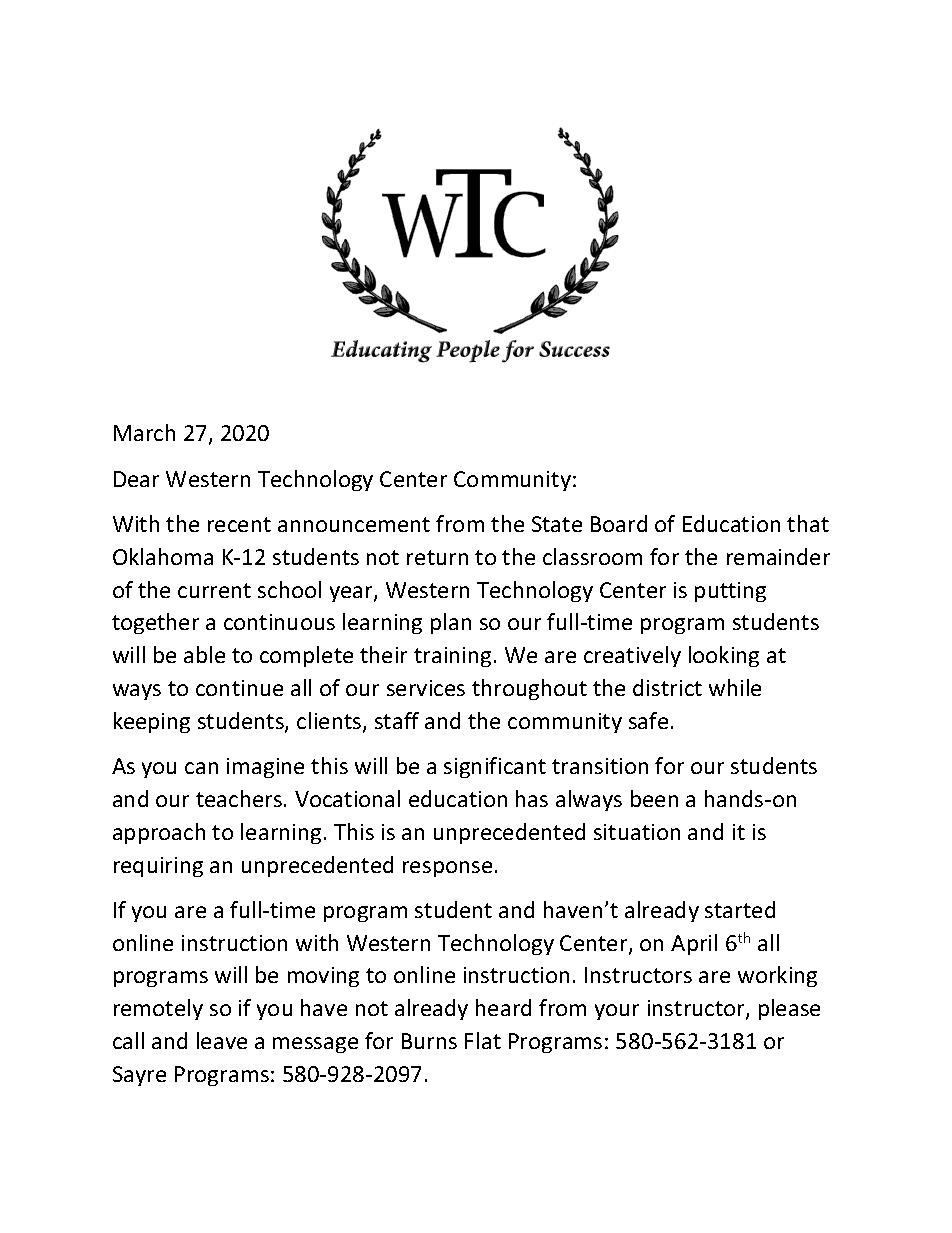 This screenshot has height=1233, width=952. I want to click on imagine, so click(265, 768).
